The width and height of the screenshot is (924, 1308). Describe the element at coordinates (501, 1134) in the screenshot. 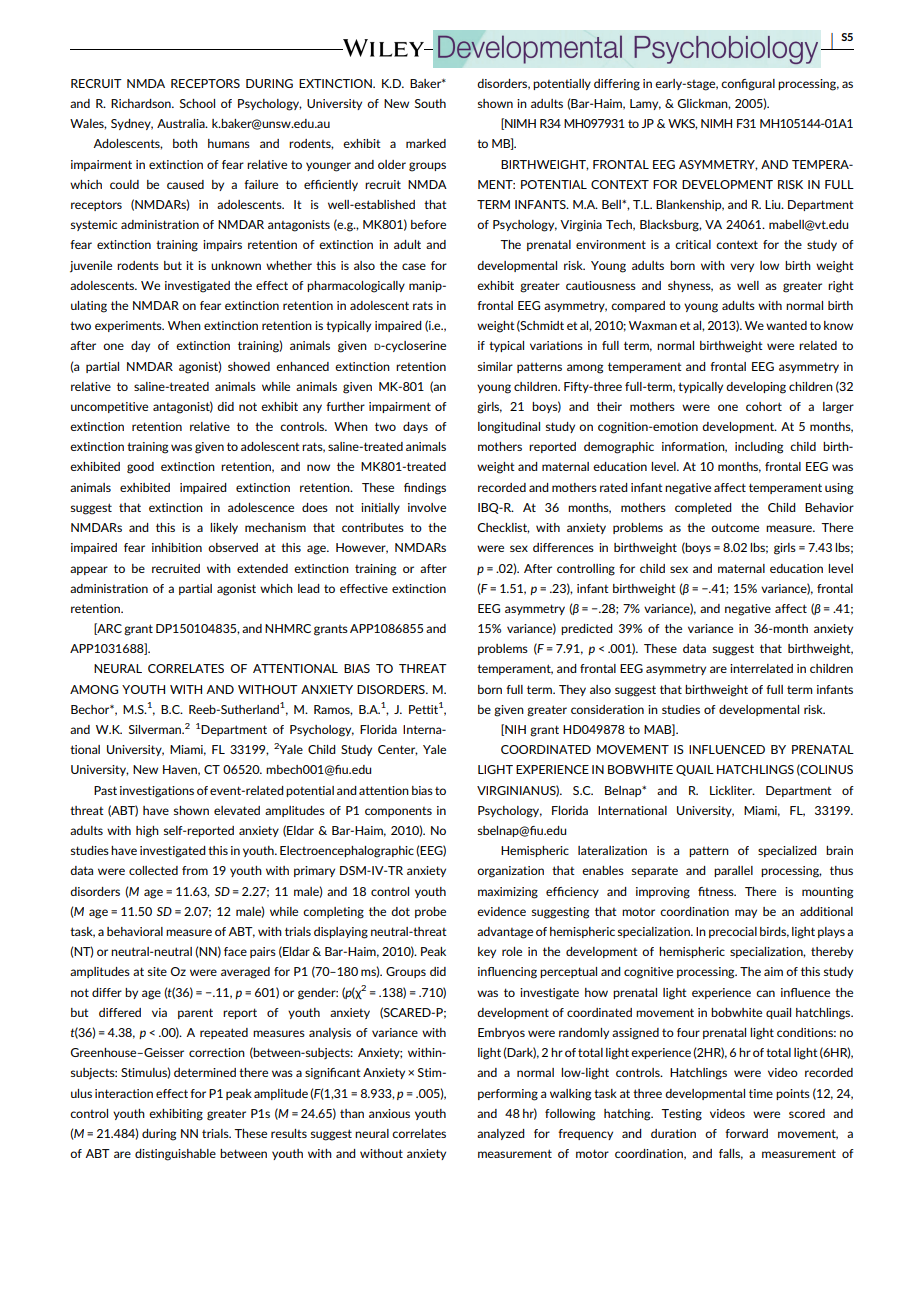

I see `analyzed` at that location.
